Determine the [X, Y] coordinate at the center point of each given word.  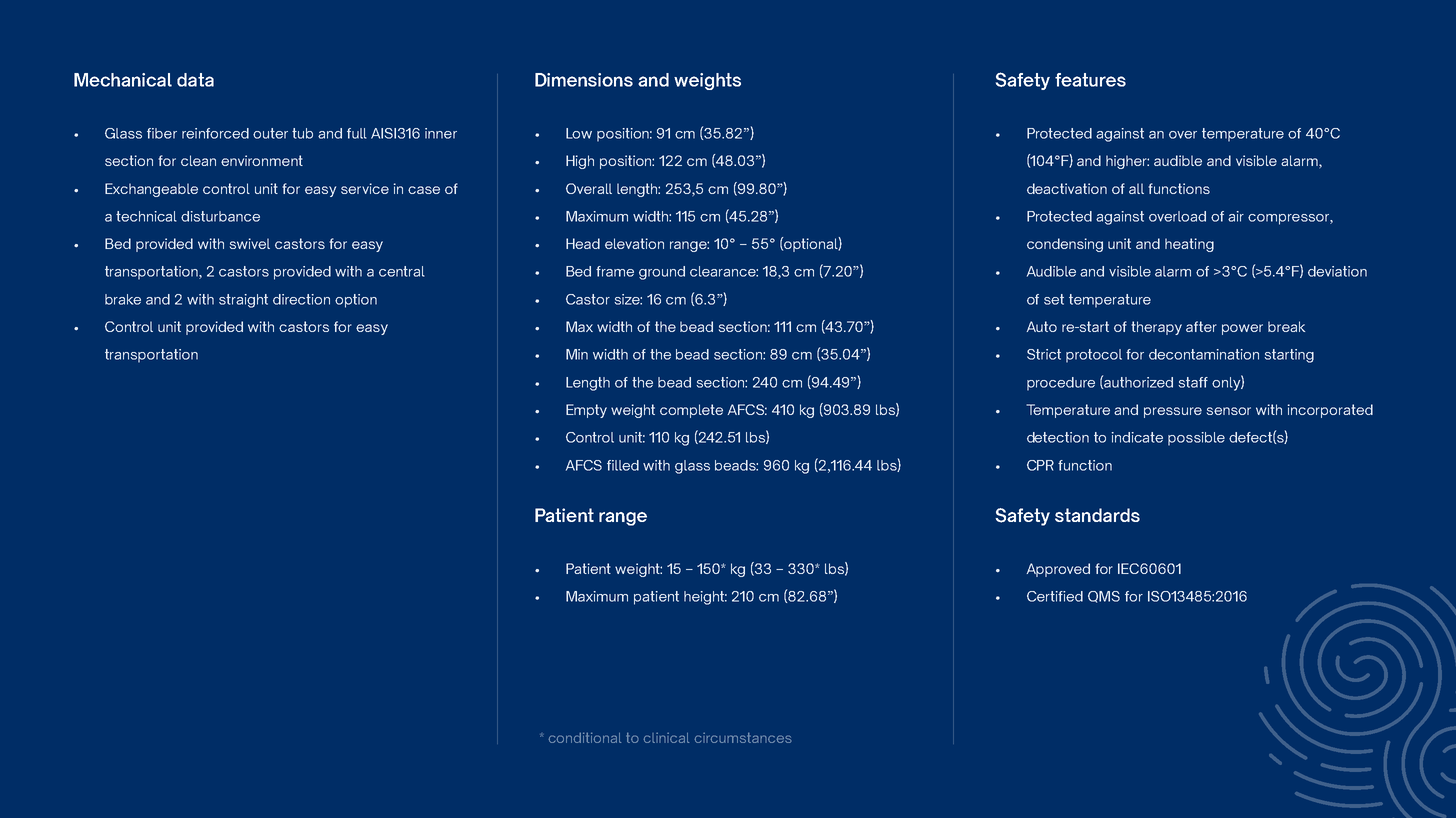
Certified [1055, 596]
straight [243, 301]
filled [623, 465]
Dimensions [584, 80]
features [1090, 80]
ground [662, 273]
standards [1097, 515]
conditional [585, 737]
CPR [1040, 465]
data [195, 80]
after [1201, 326]
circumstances [743, 738]
